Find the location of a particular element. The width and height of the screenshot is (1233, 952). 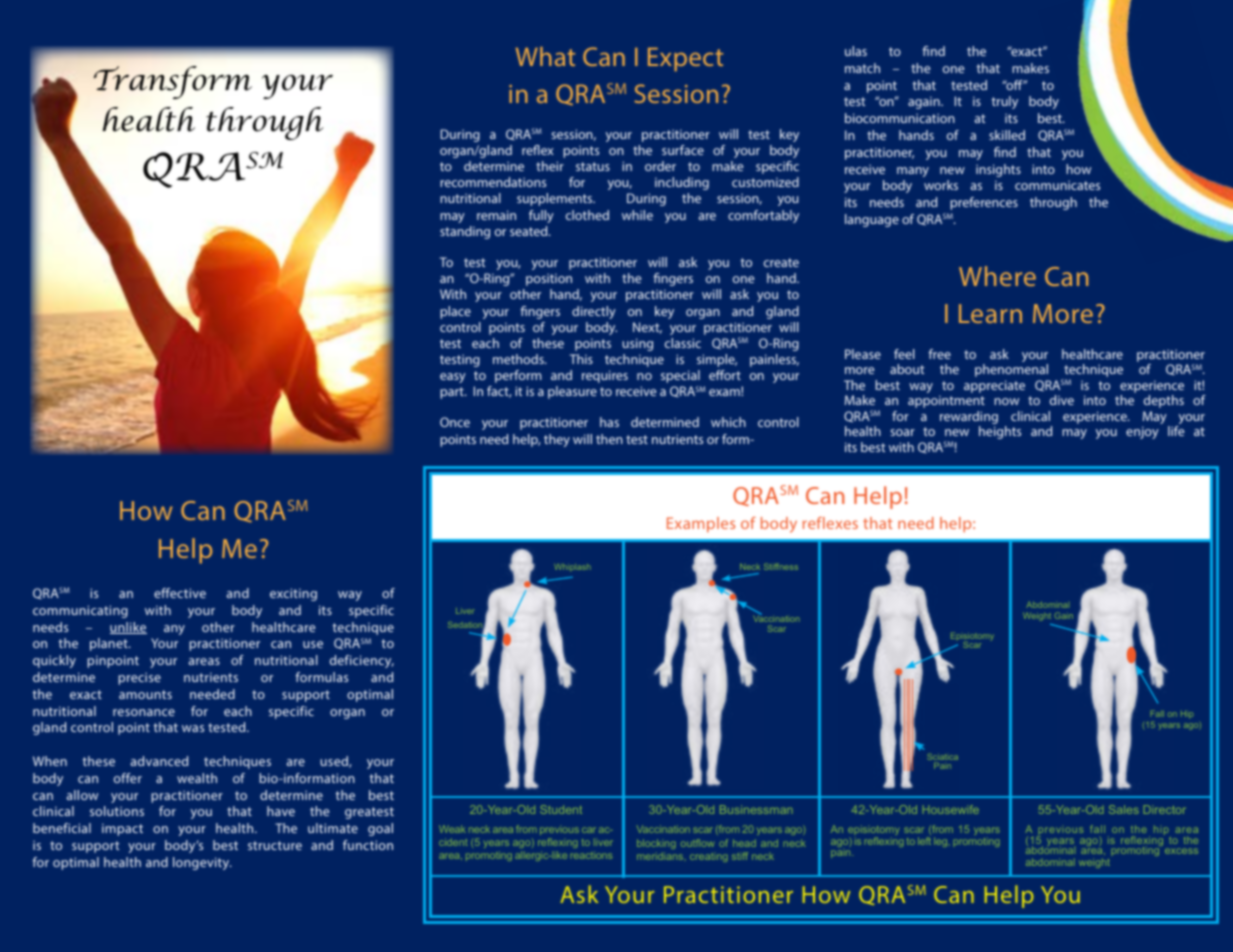

What is located at coordinates (545, 56).
